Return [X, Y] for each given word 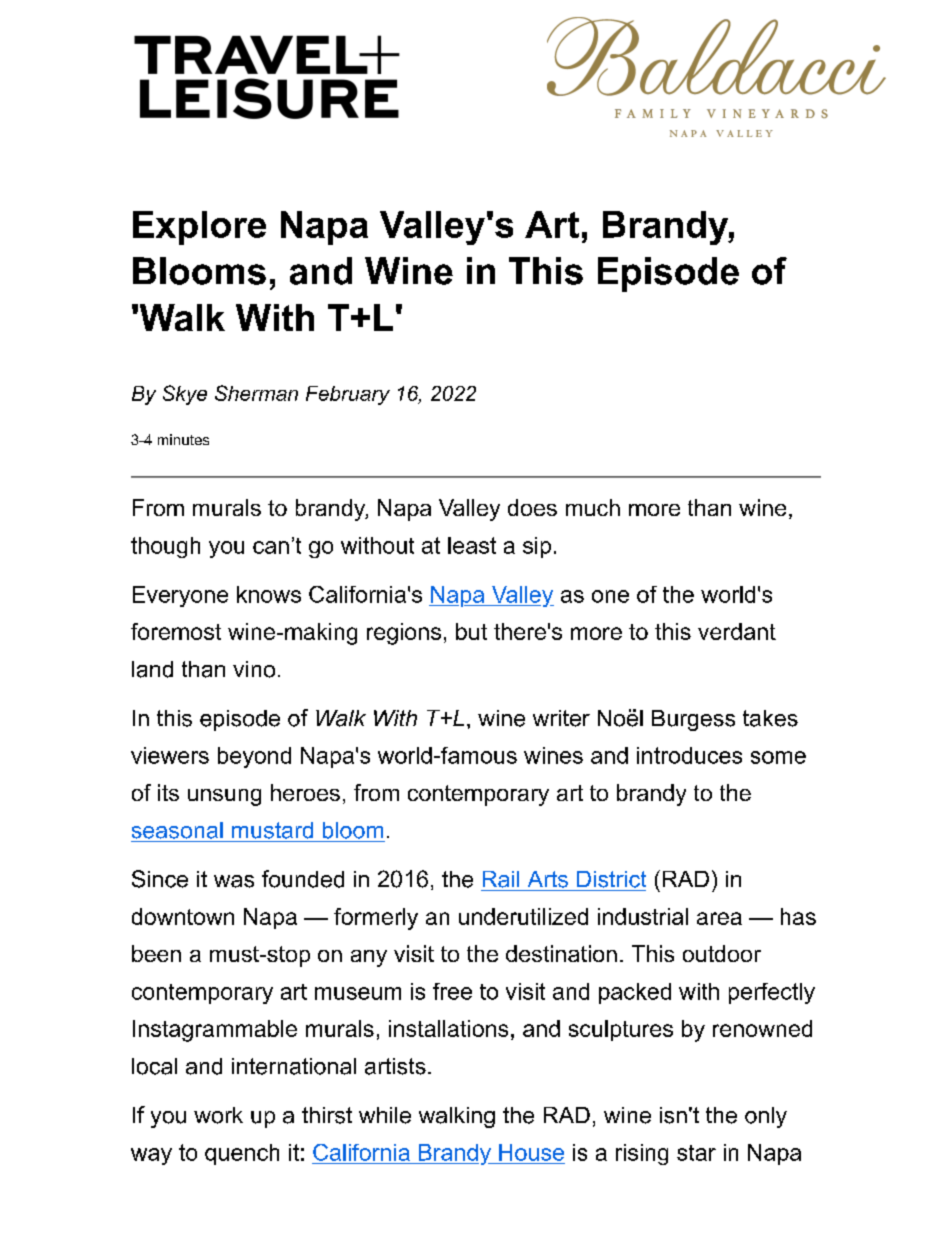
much [593, 507]
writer [561, 718]
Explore [199, 228]
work [218, 1115]
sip [537, 547]
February [348, 395]
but [471, 631]
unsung [224, 797]
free [452, 991]
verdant [737, 631]
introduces [689, 755]
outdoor [722, 953]
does [532, 507]
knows [269, 594]
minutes [183, 439]
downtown [183, 916]
